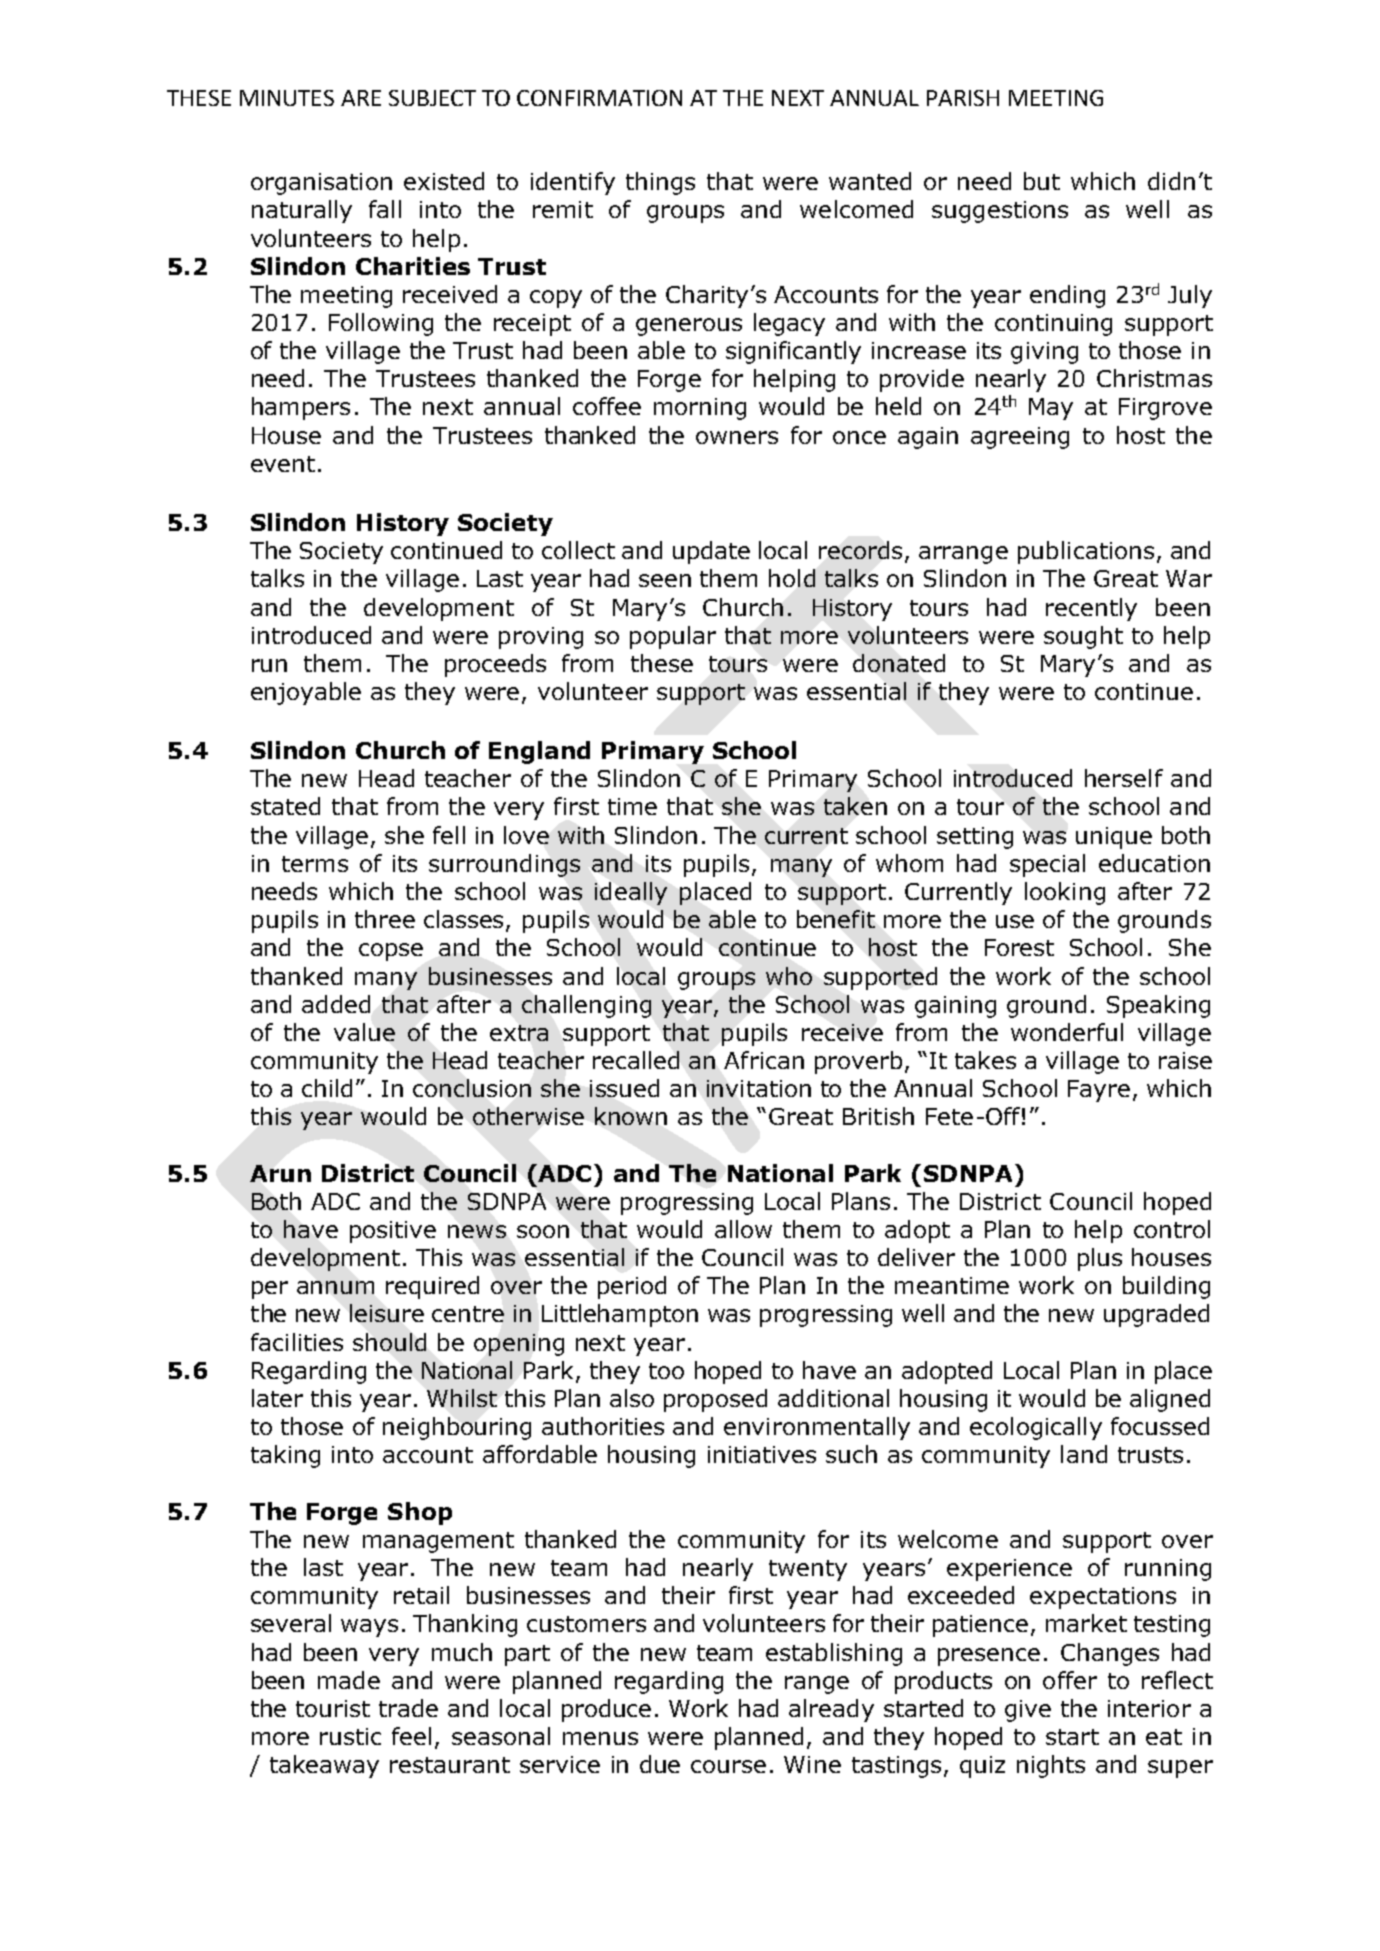 The height and width of the screenshot is (1951, 1380). Describe the element at coordinates (408, 1708) in the screenshot. I see `trade` at that location.
